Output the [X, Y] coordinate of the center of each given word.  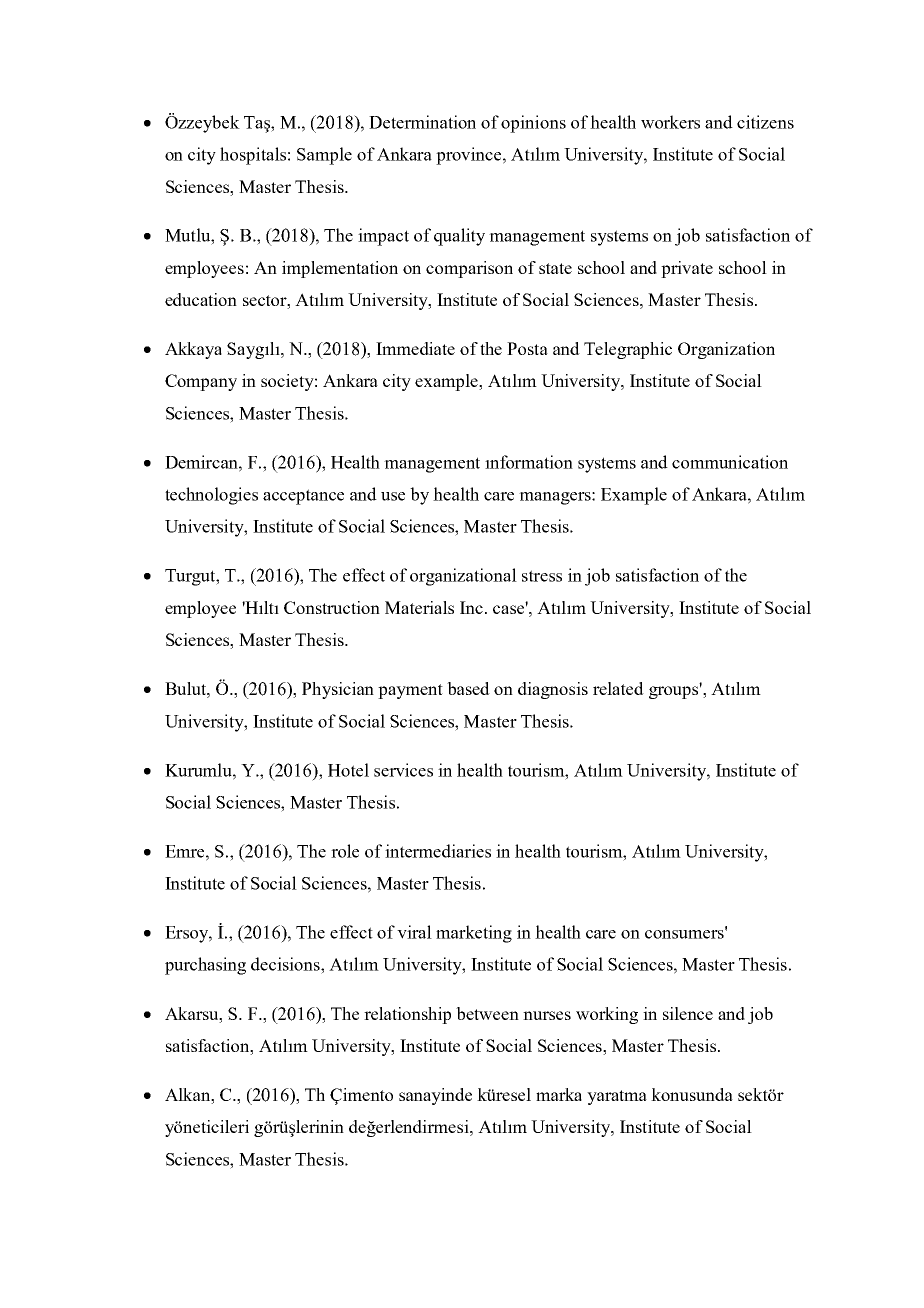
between [487, 1013]
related [618, 688]
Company [201, 382]
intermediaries [438, 851]
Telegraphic [628, 350]
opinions [533, 124]
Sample [324, 156]
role [345, 851]
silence [688, 1013]
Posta [527, 348]
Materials [419, 607]
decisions [286, 964]
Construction [332, 607]
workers [670, 122]
